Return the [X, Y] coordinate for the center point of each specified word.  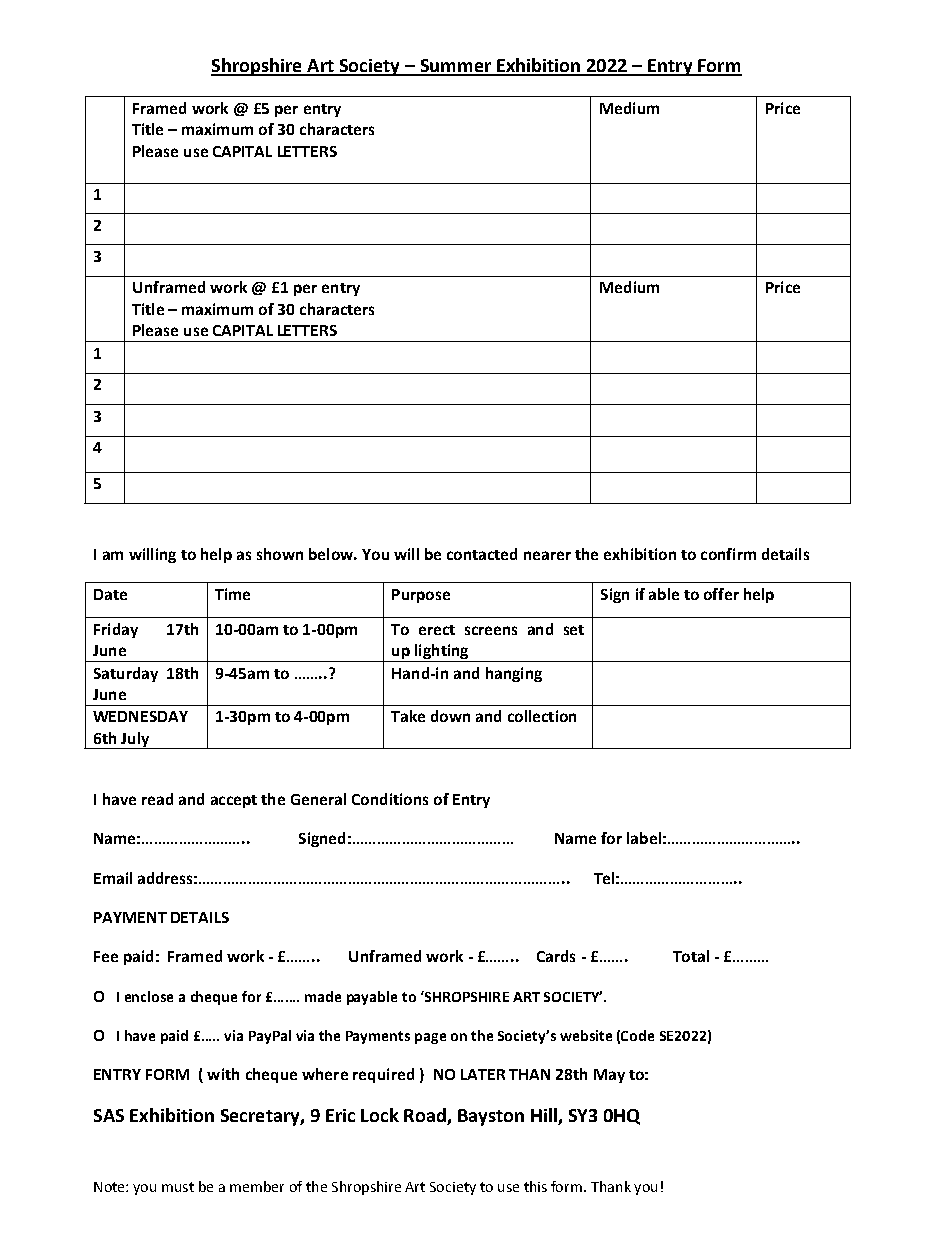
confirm [728, 554]
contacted [482, 554]
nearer [547, 555]
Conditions [390, 799]
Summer [455, 67]
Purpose [421, 596]
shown [280, 554]
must [178, 1187]
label [644, 838]
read [157, 799]
